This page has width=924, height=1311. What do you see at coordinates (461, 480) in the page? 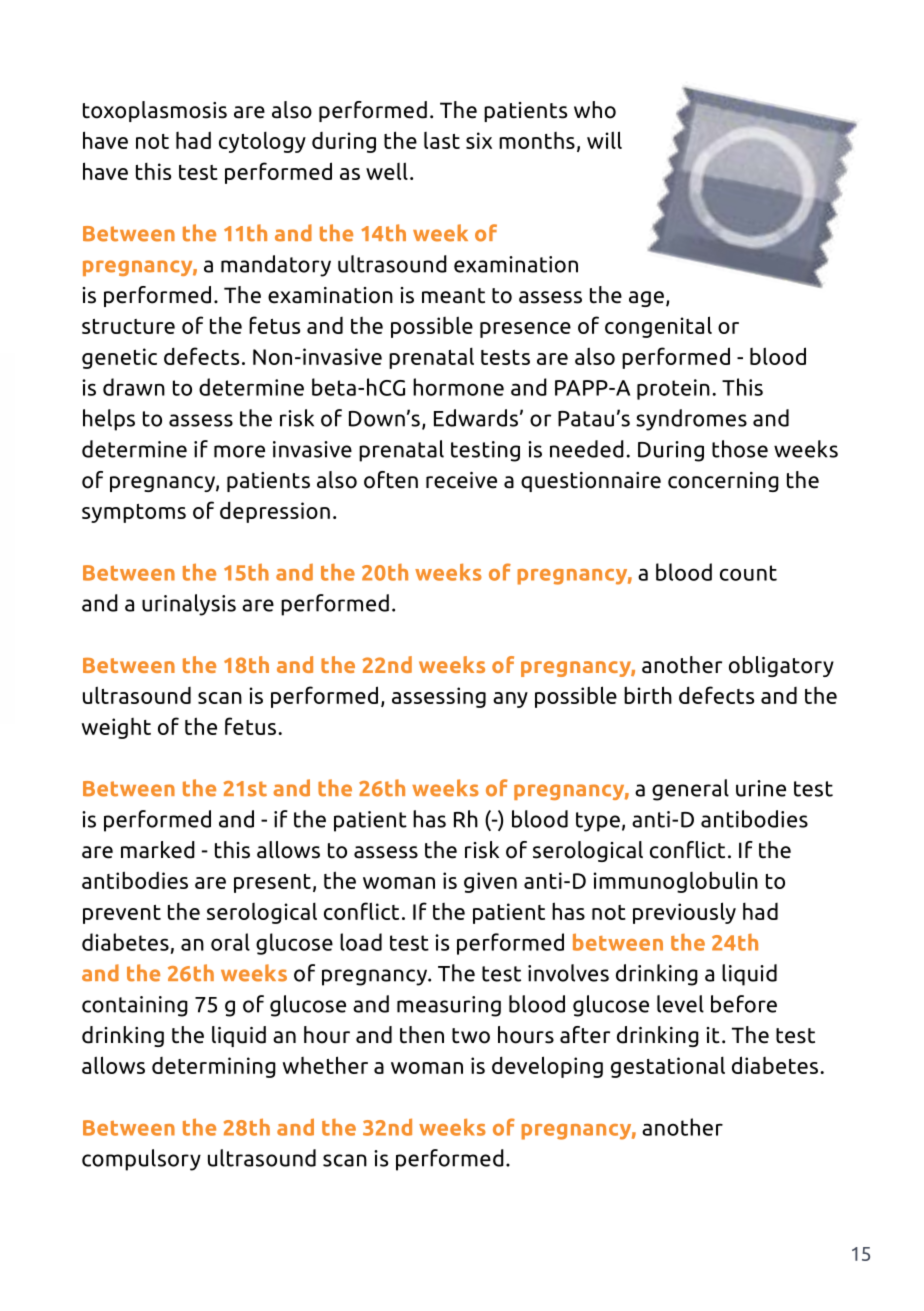
I see `receive` at bounding box center [461, 480].
